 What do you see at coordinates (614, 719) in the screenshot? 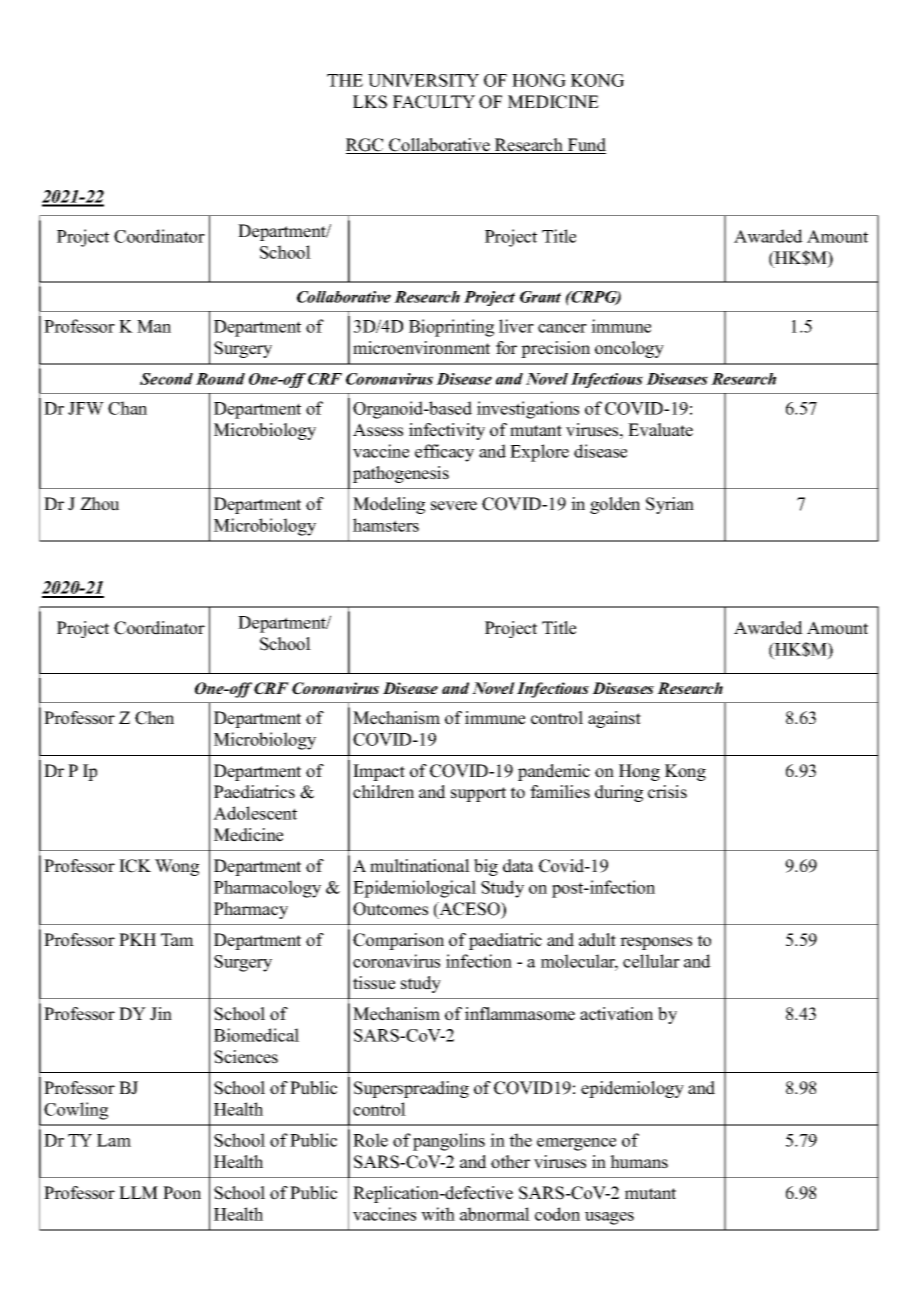
I see `against` at bounding box center [614, 719].
